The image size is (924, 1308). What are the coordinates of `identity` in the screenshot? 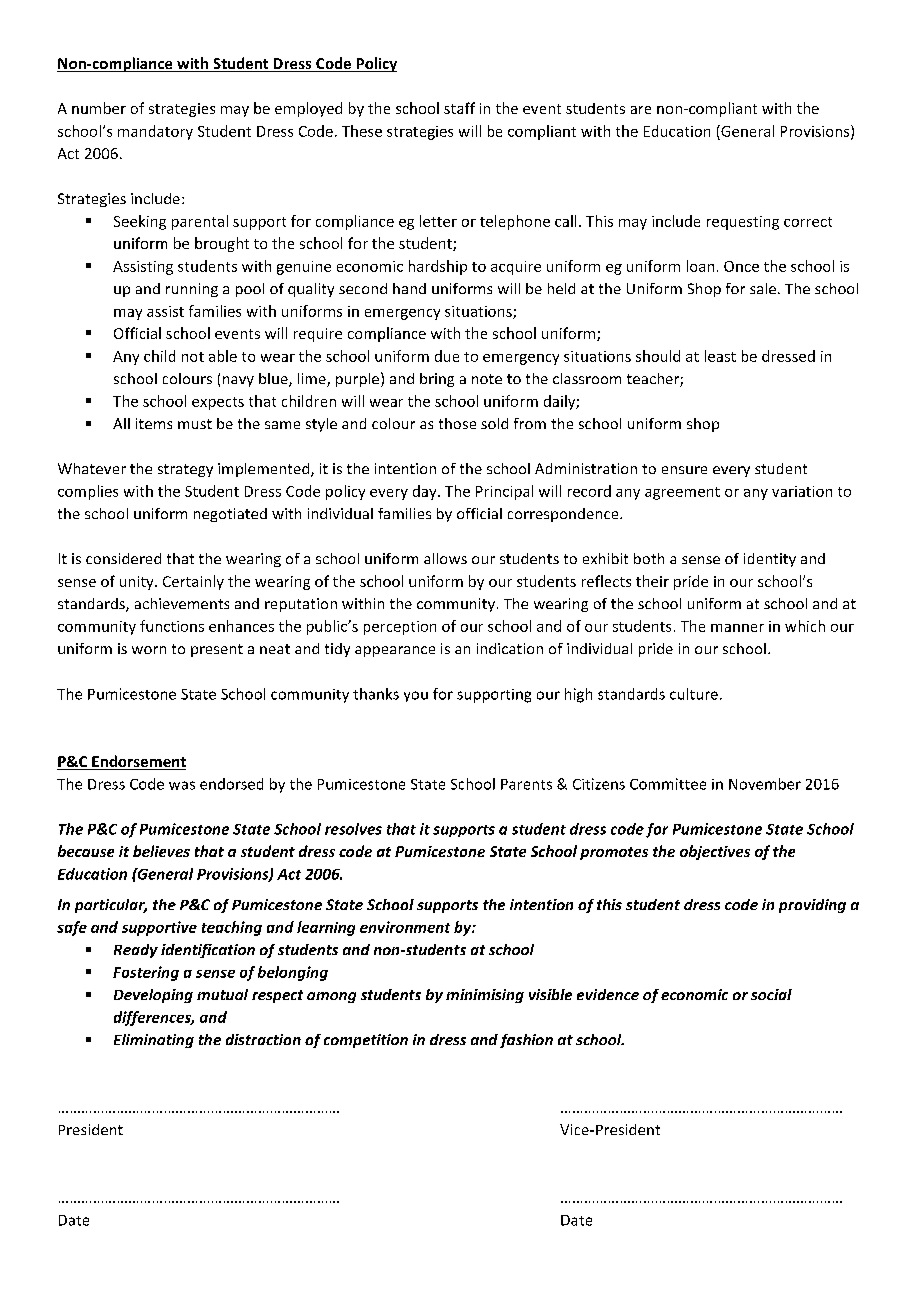 It's located at (770, 560).
